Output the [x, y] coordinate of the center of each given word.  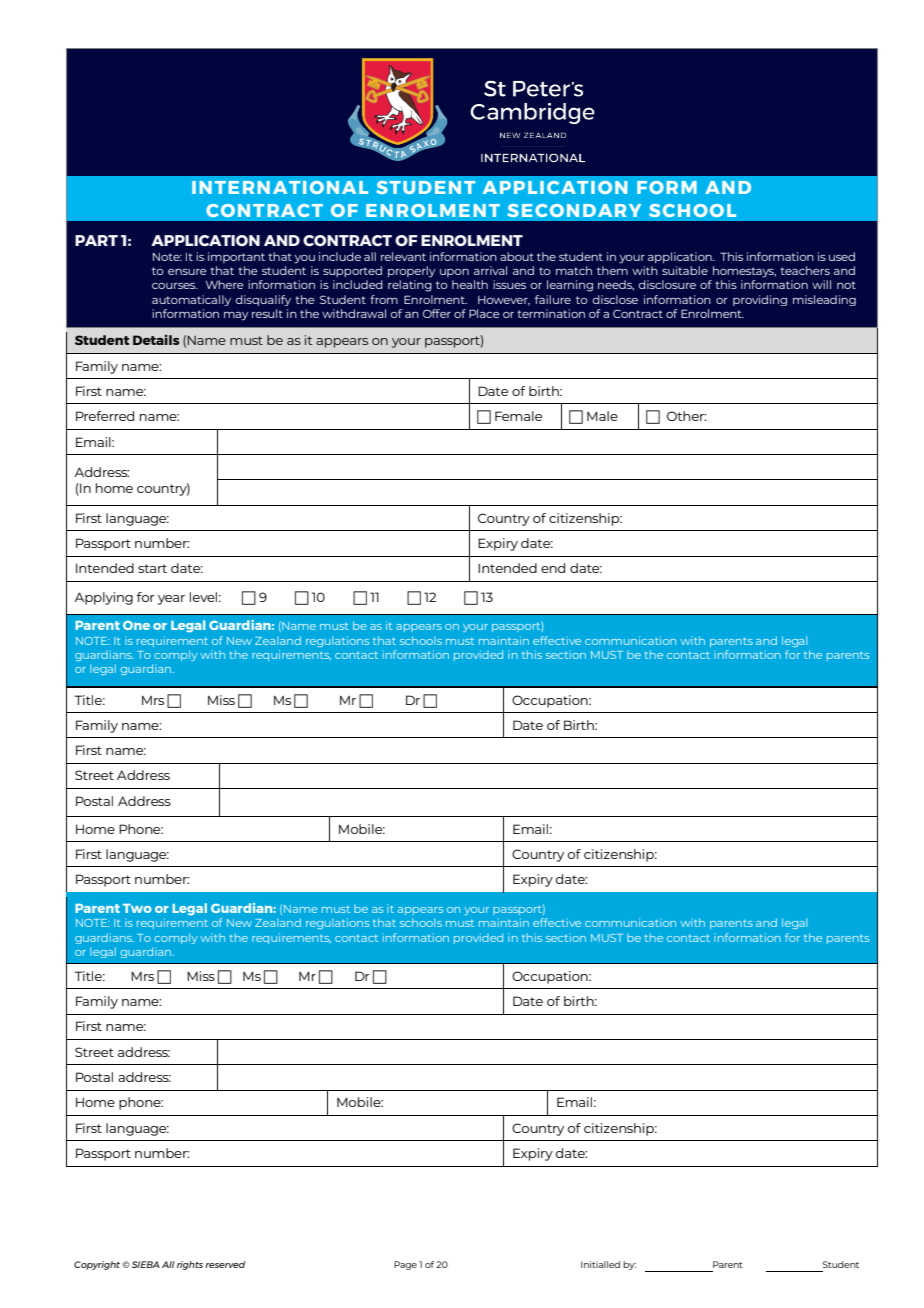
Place [484, 313]
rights [190, 1265]
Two [137, 908]
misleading [824, 300]
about [517, 256]
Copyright [97, 1265]
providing [760, 300]
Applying [103, 598]
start [152, 568]
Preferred [105, 416]
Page [405, 1265]
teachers [805, 270]
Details [156, 339]
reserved [225, 1264]
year [171, 600]
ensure [187, 272]
